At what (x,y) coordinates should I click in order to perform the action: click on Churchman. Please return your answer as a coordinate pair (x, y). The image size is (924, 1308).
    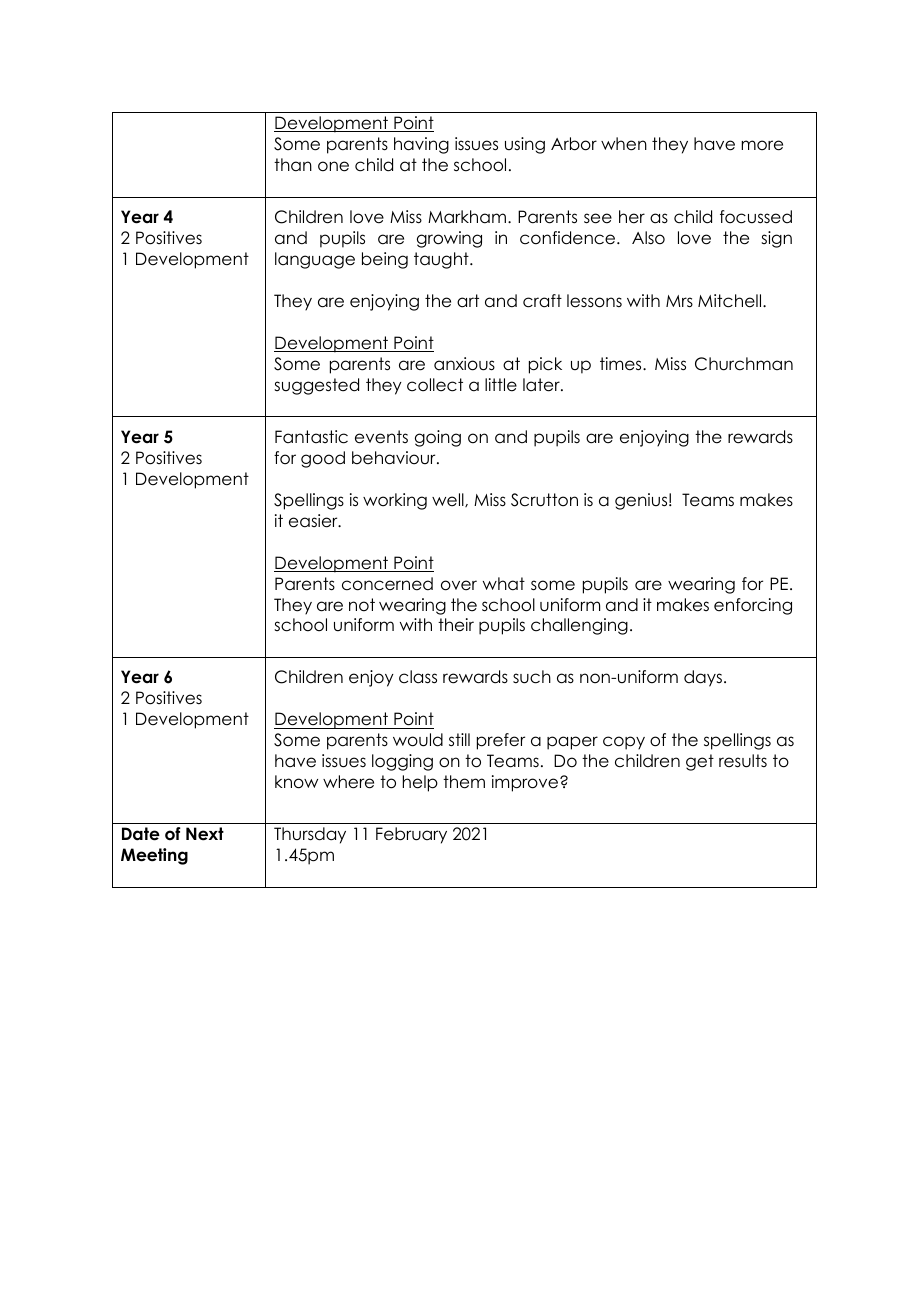
    Looking at the image, I should click on (744, 364).
